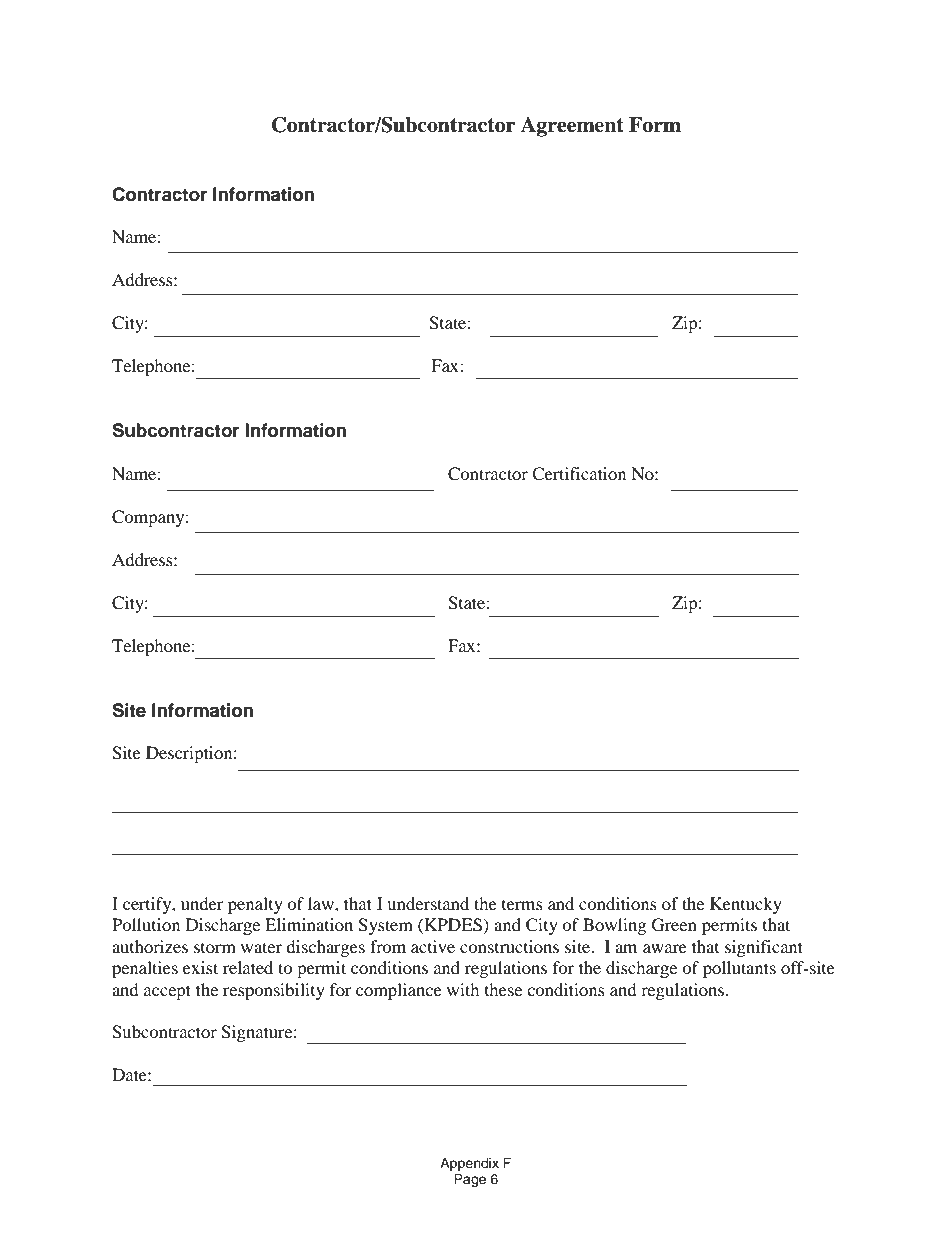  I want to click on Green, so click(674, 925).
